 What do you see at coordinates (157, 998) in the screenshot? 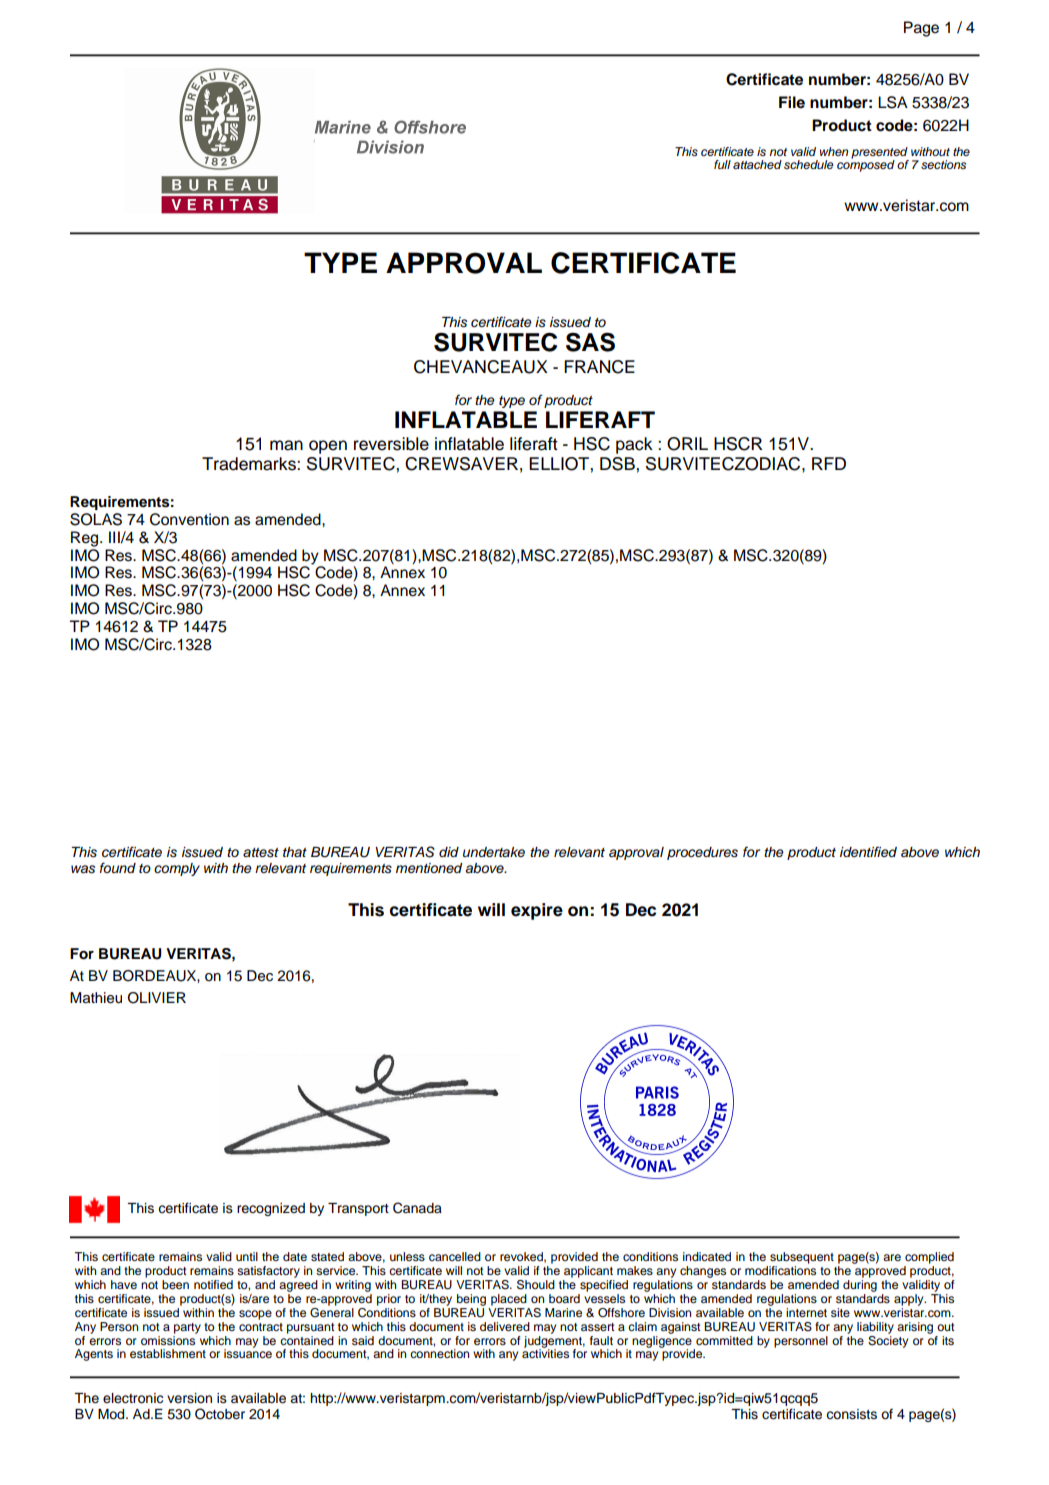
I see `OLIVIER` at bounding box center [157, 998].
